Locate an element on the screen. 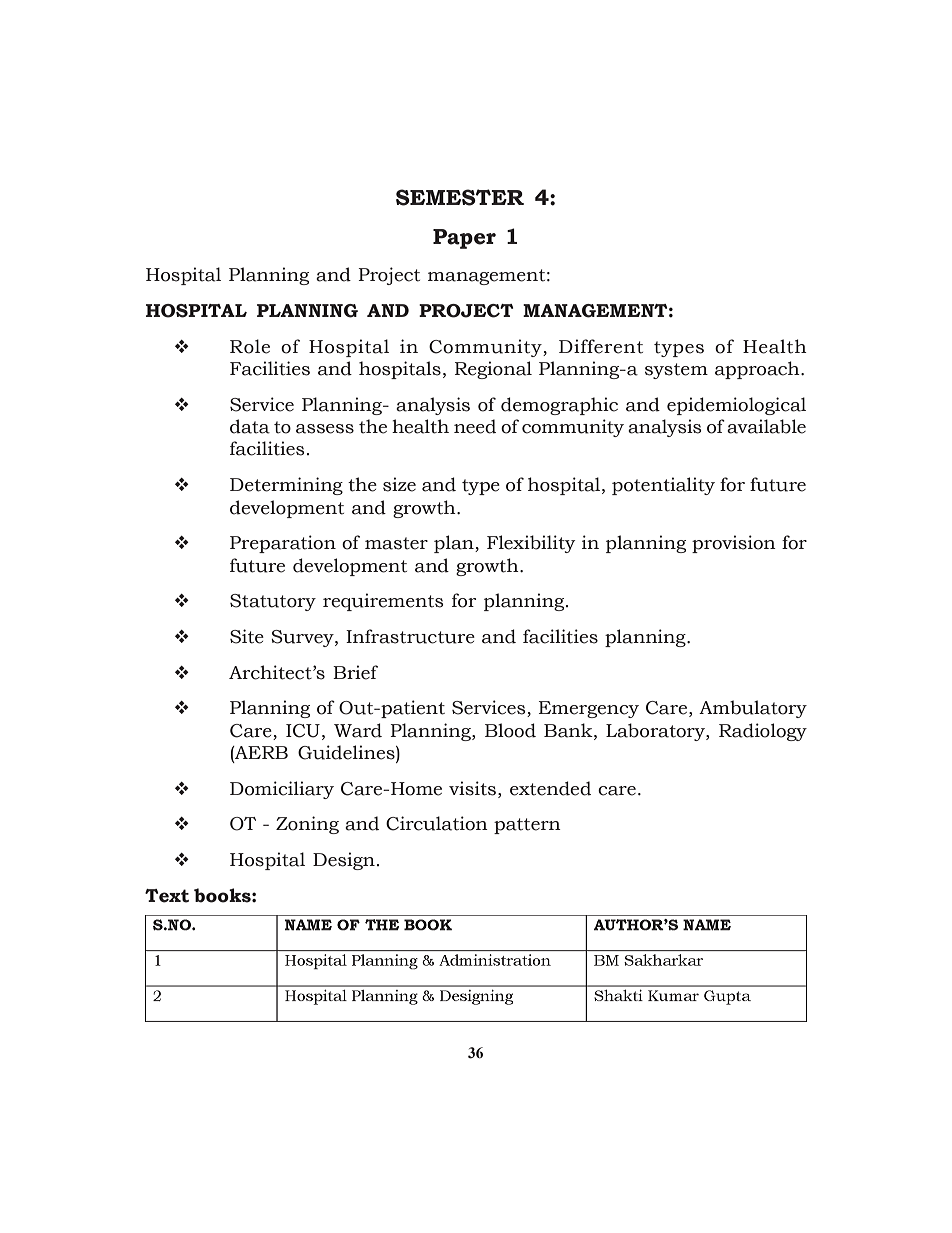  SEMESTER is located at coordinates (460, 197).
